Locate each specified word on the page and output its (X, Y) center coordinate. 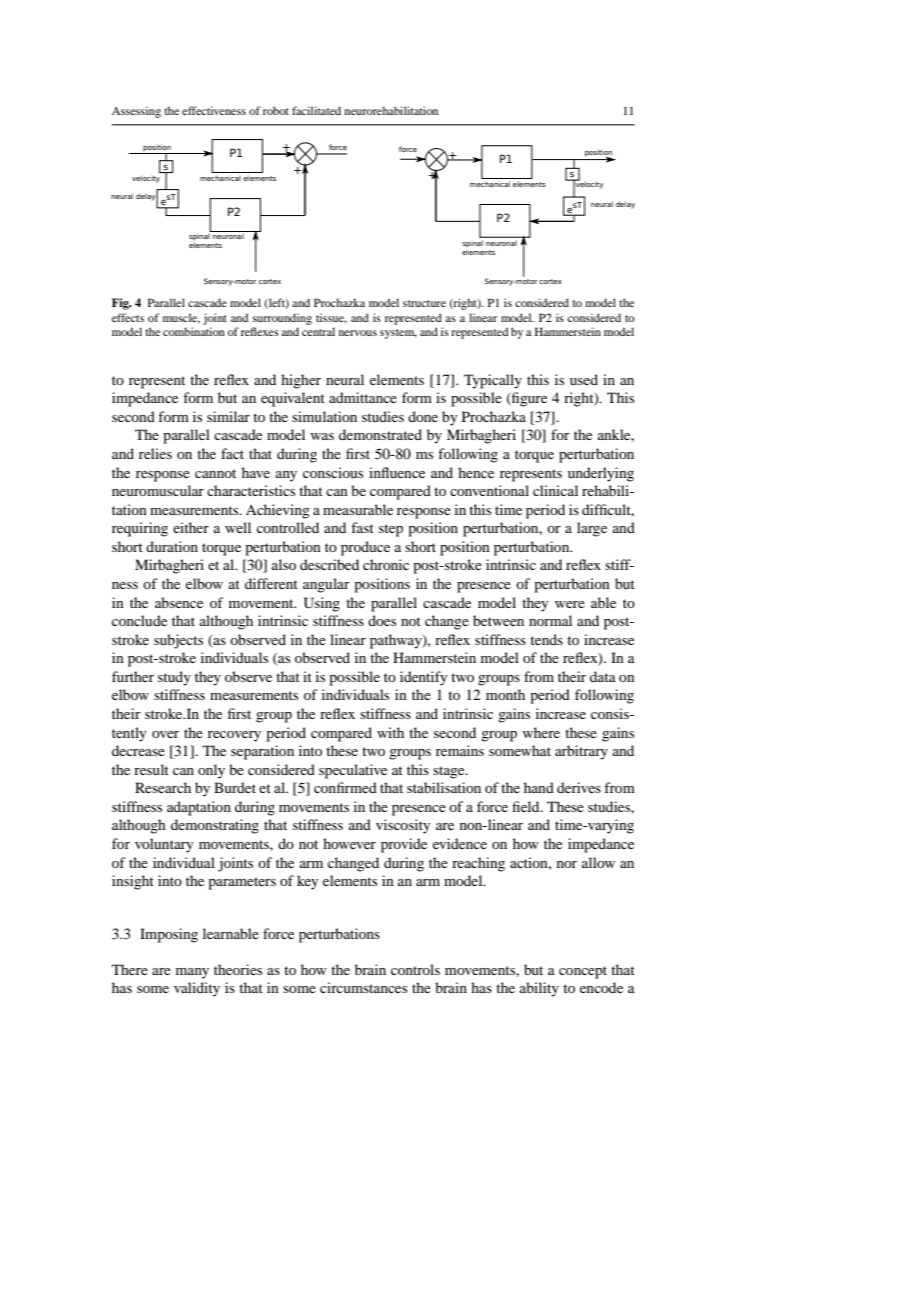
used (584, 379)
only (211, 771)
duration (172, 546)
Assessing (136, 112)
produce (365, 548)
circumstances (363, 987)
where (541, 732)
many (192, 973)
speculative (353, 771)
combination (194, 331)
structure (424, 303)
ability (539, 989)
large (592, 529)
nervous (358, 333)
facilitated (316, 110)
